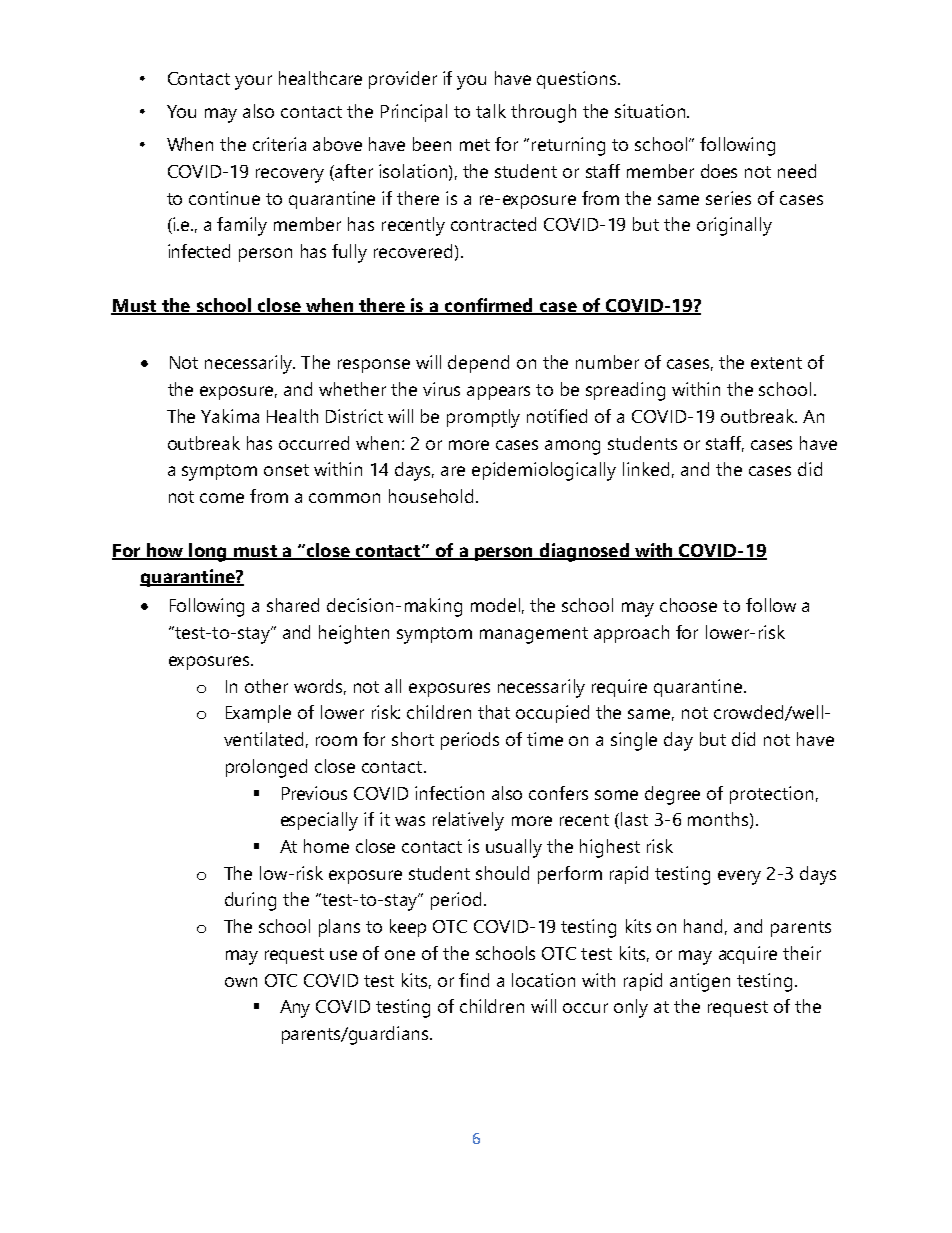 The height and width of the screenshot is (1233, 952). I want to click on extent, so click(776, 363).
